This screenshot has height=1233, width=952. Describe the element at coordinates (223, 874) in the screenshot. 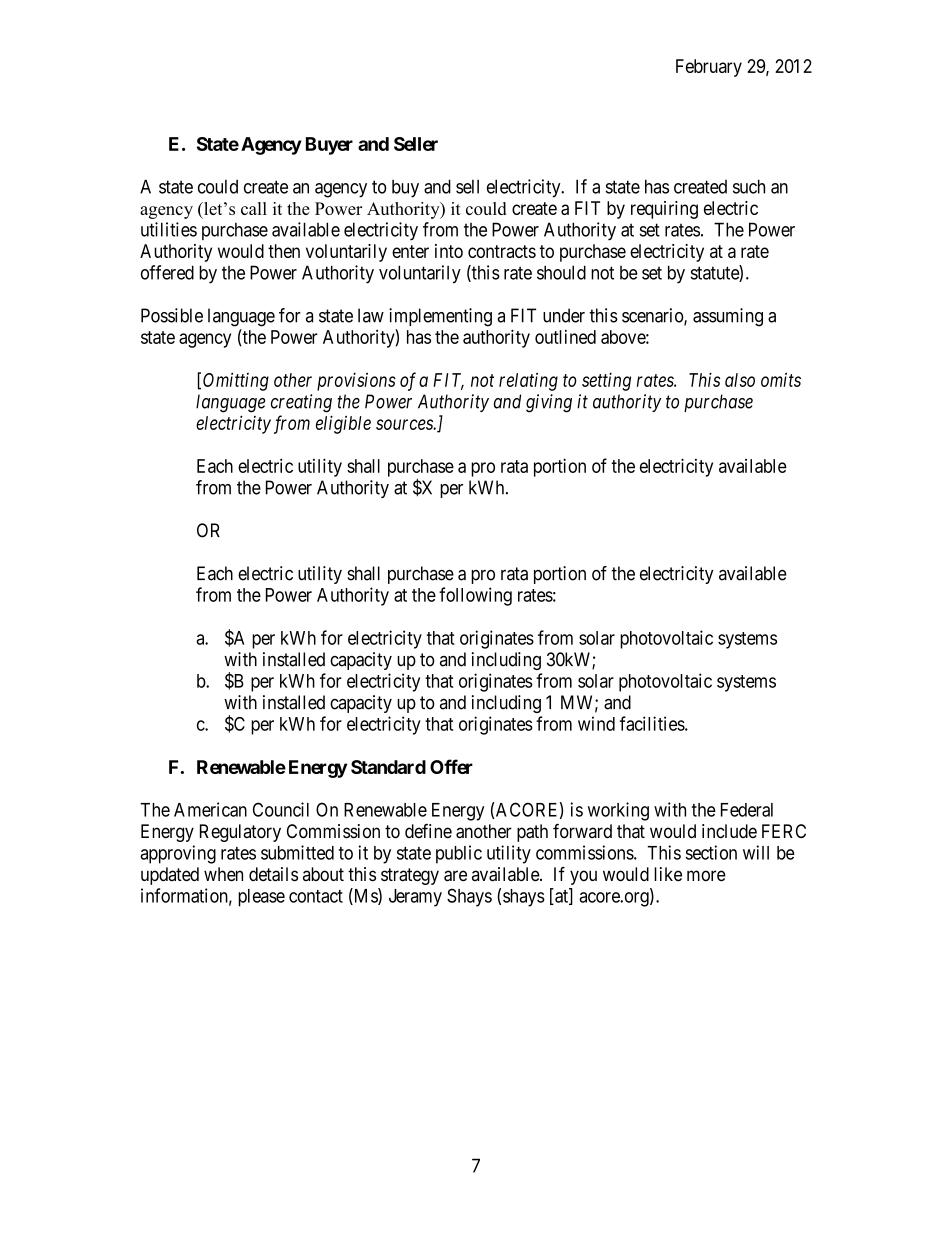

I see `when` at that location.
